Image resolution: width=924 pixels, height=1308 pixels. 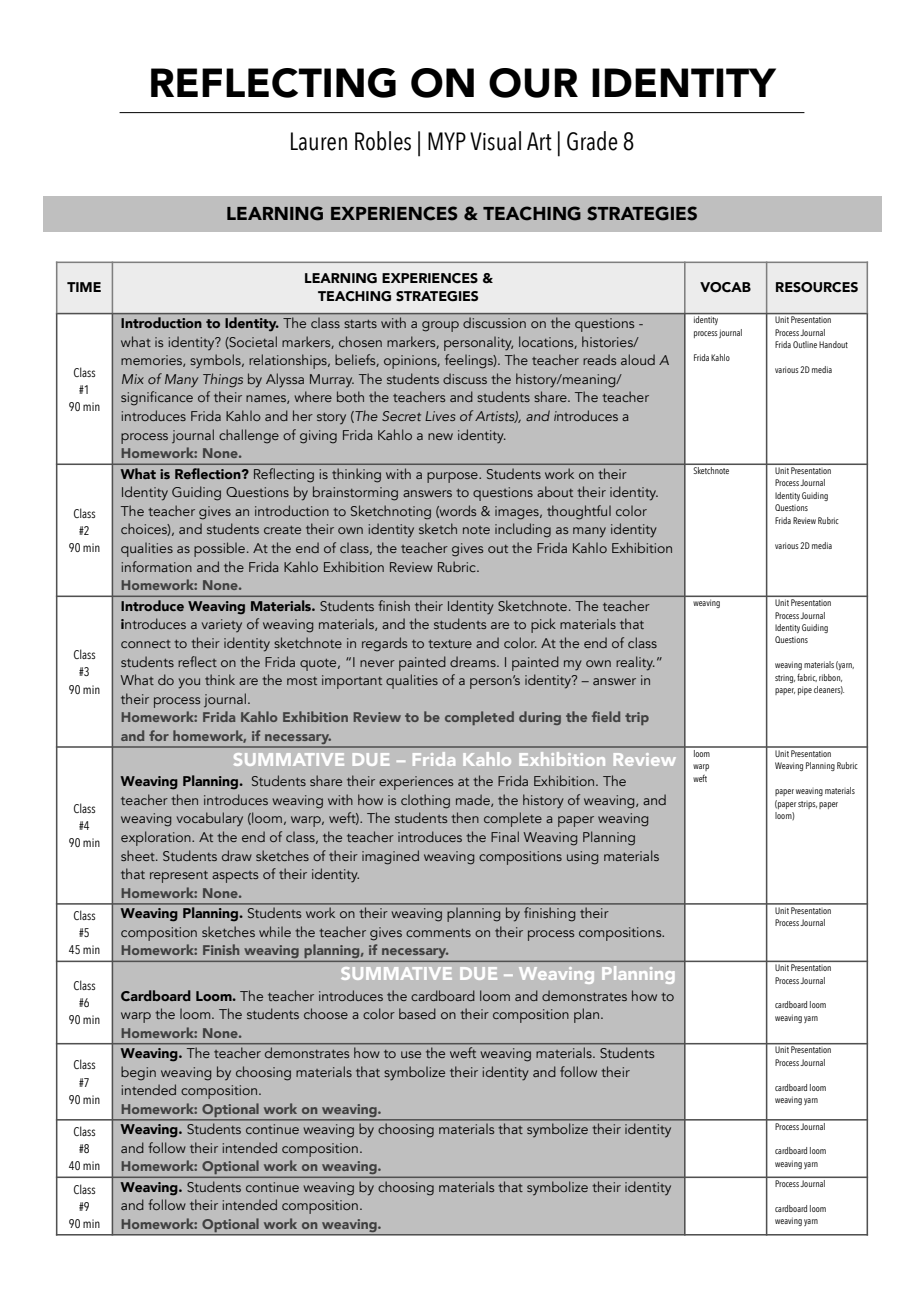 I want to click on Outline, so click(x=805, y=344).
